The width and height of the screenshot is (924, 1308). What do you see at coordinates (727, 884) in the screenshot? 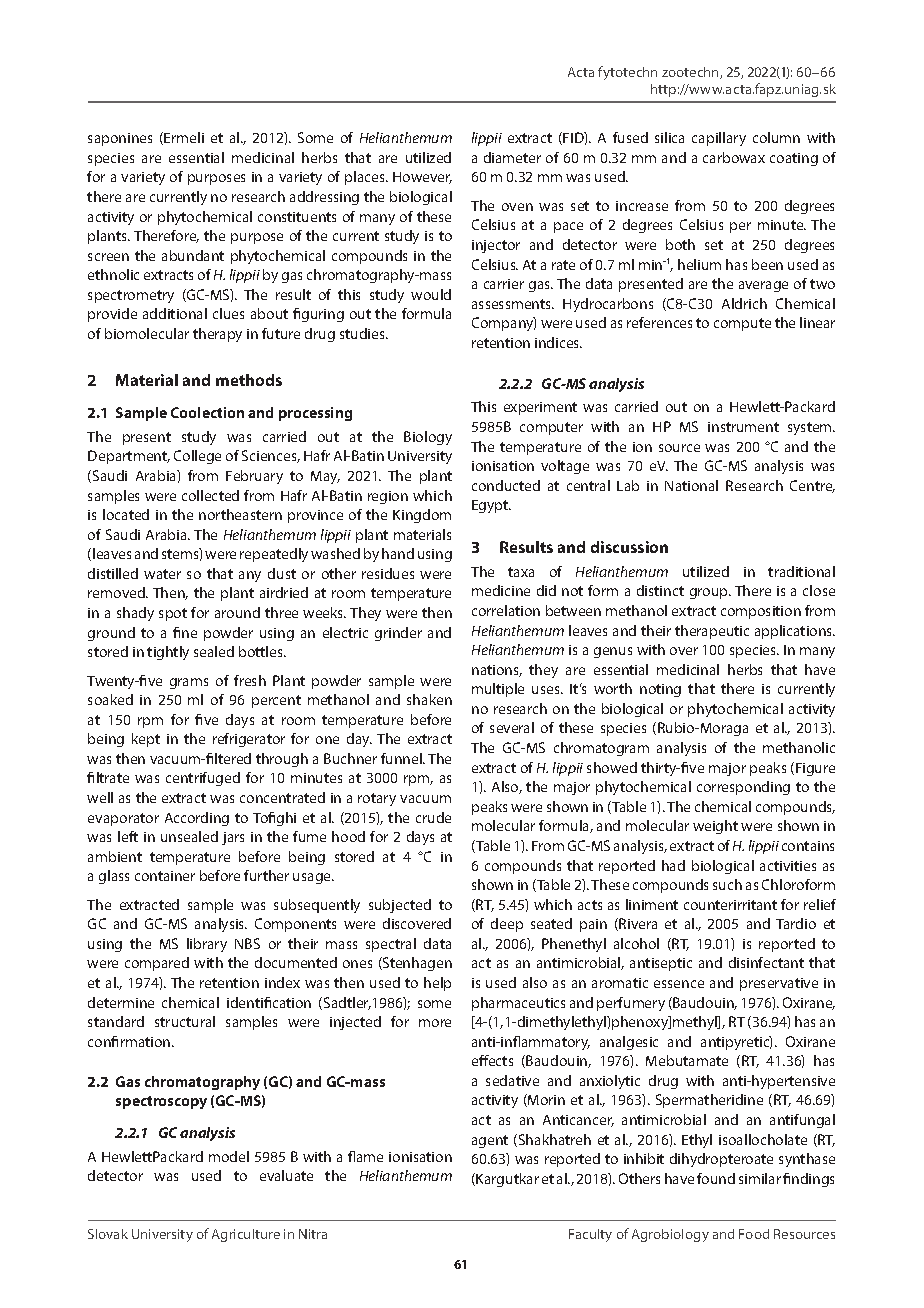
I see `such` at bounding box center [727, 884].
